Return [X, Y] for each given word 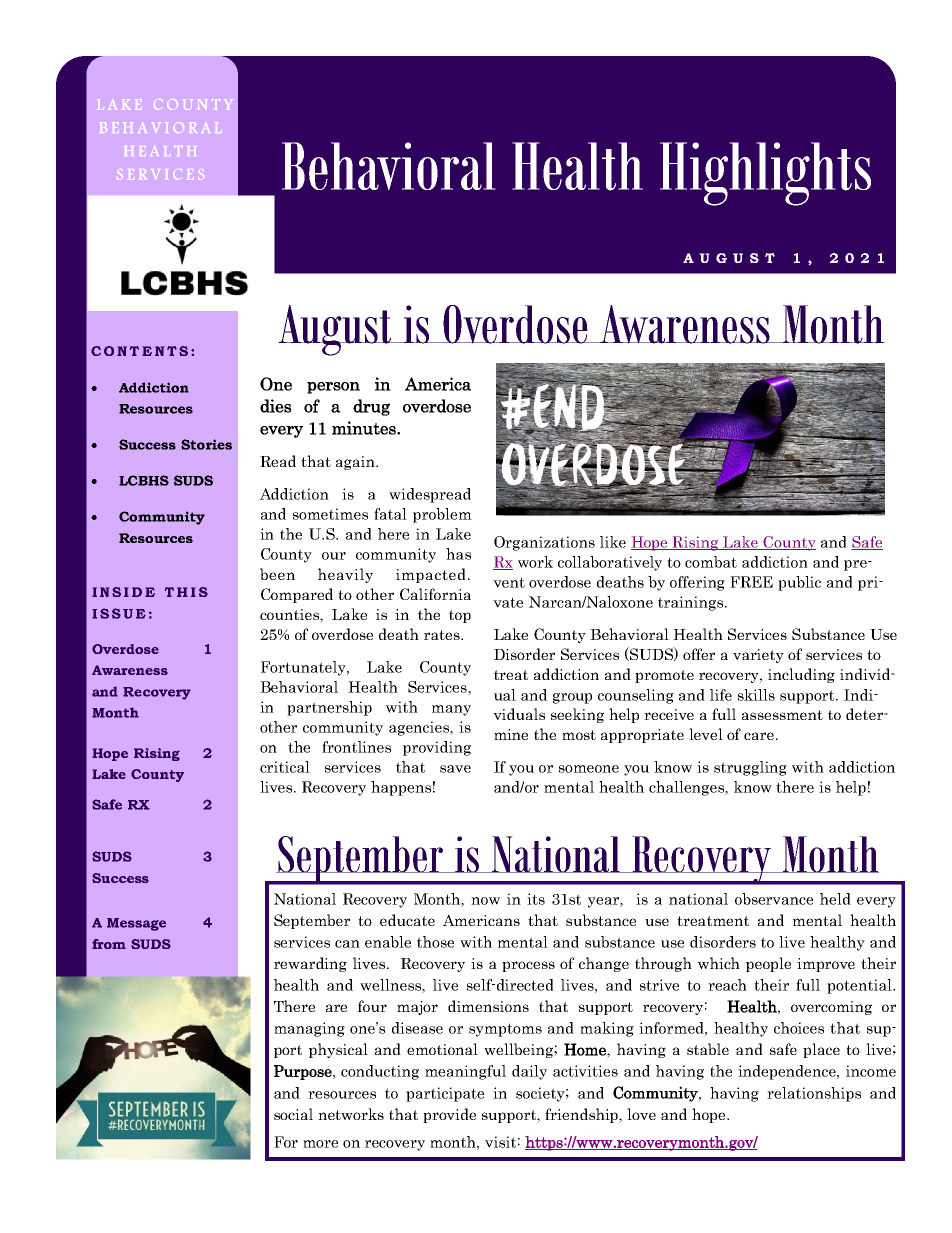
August [336, 330]
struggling [750, 768]
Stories [206, 444]
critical [285, 767]
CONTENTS [139, 351]
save [455, 769]
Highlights [765, 174]
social [293, 1114]
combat [711, 562]
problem [442, 515]
